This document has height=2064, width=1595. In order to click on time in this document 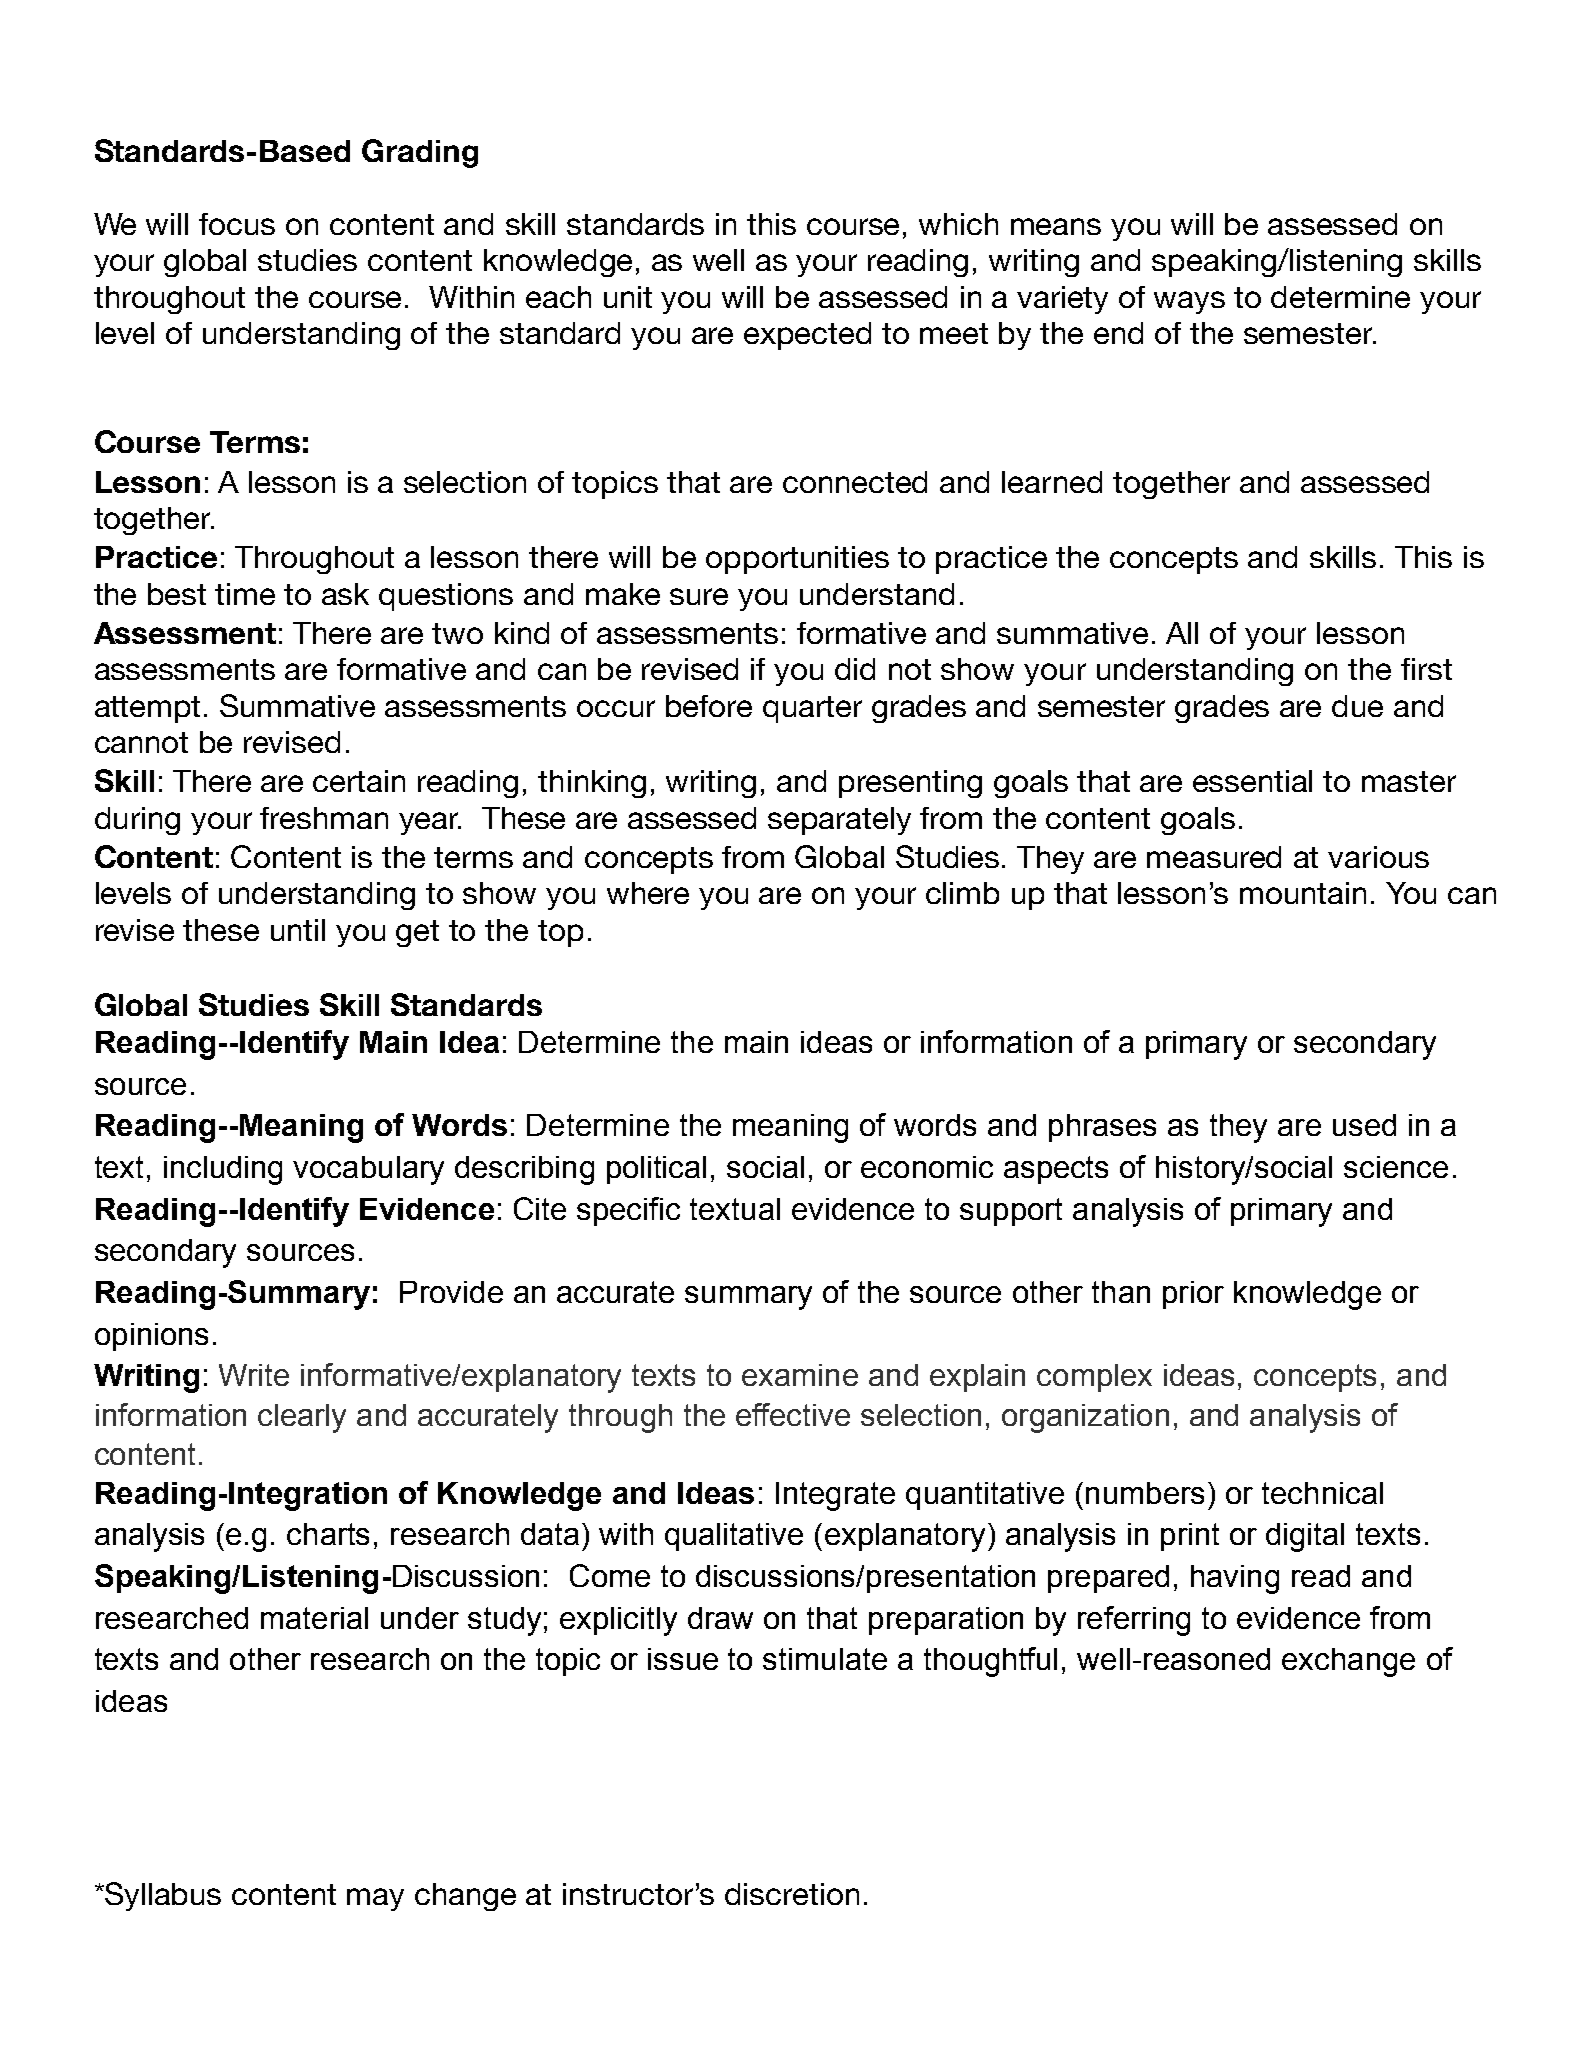, I will do `click(245, 594)`.
